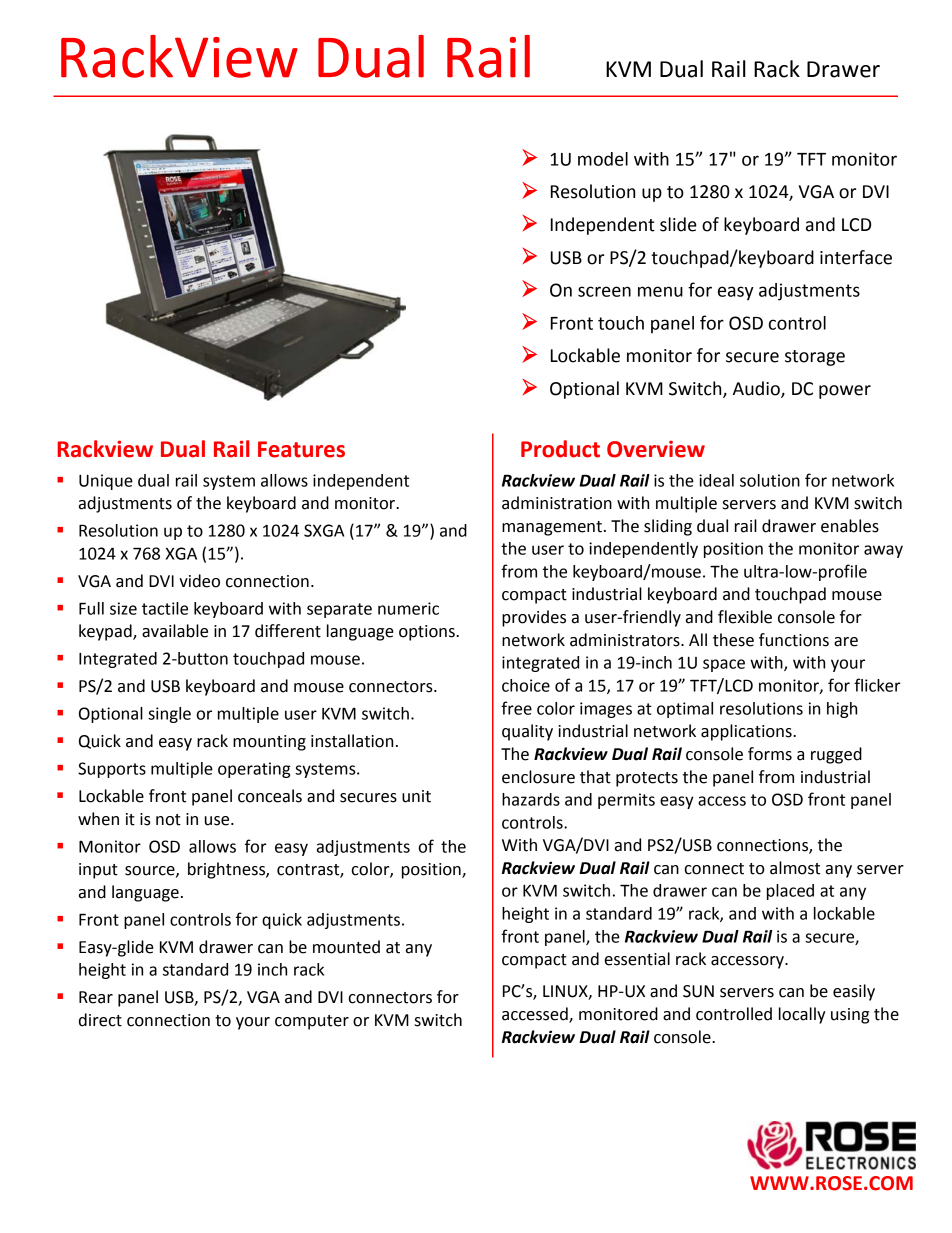  Describe the element at coordinates (856, 257) in the screenshot. I see `interface` at that location.
